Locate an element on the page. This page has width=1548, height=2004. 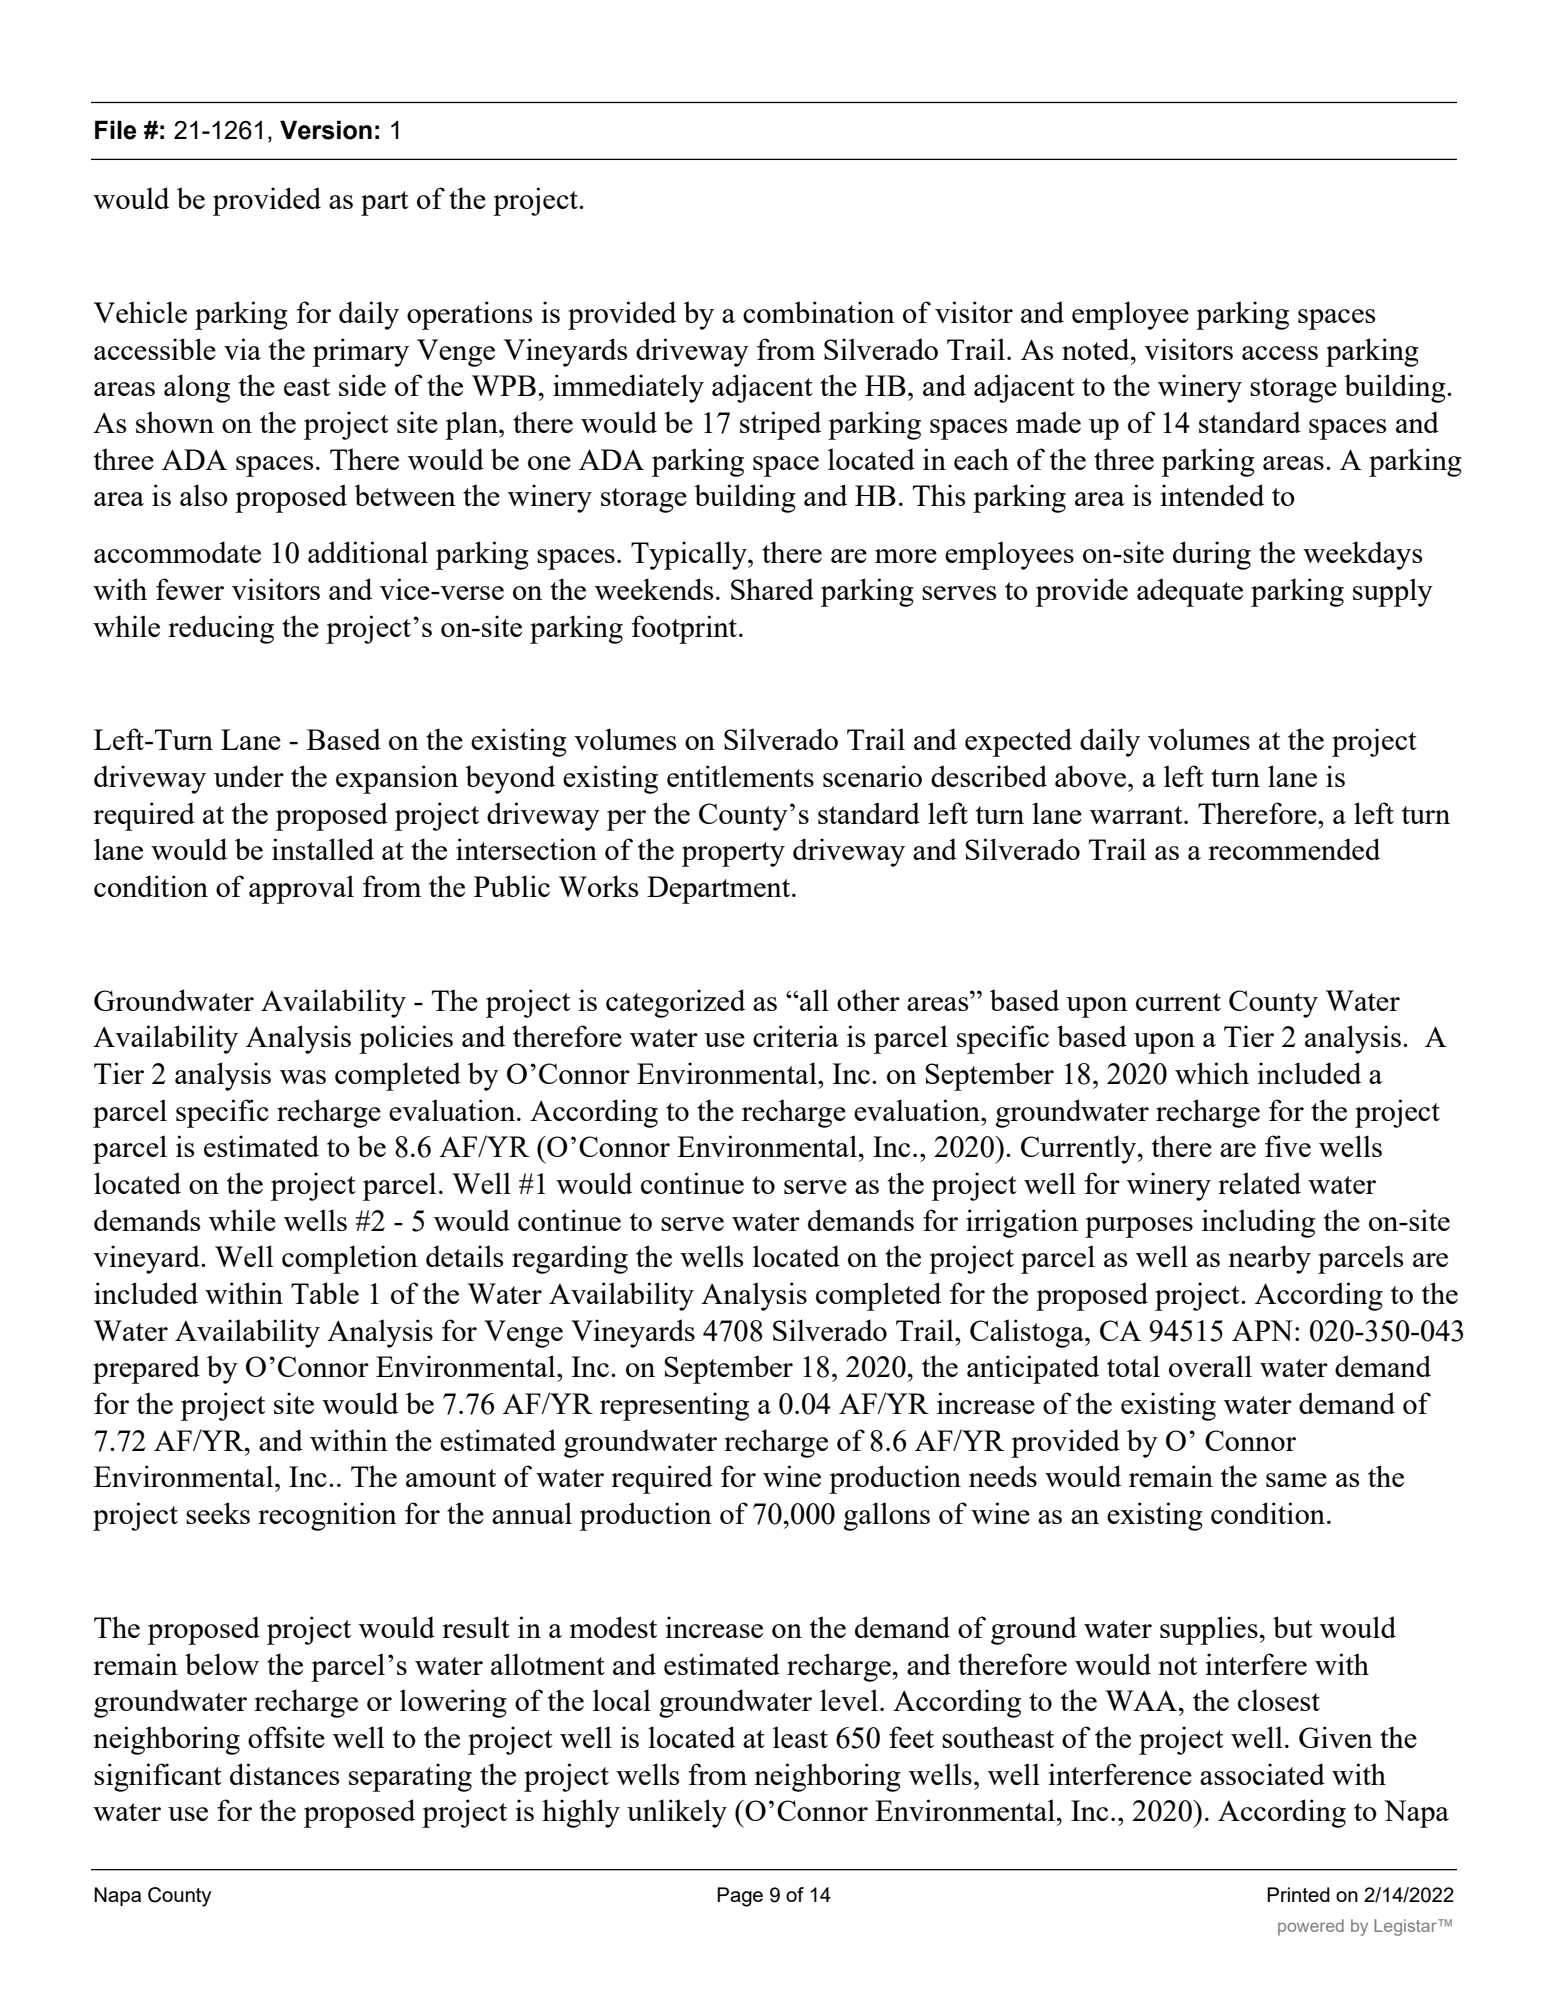
adequate is located at coordinates (1190, 592).
